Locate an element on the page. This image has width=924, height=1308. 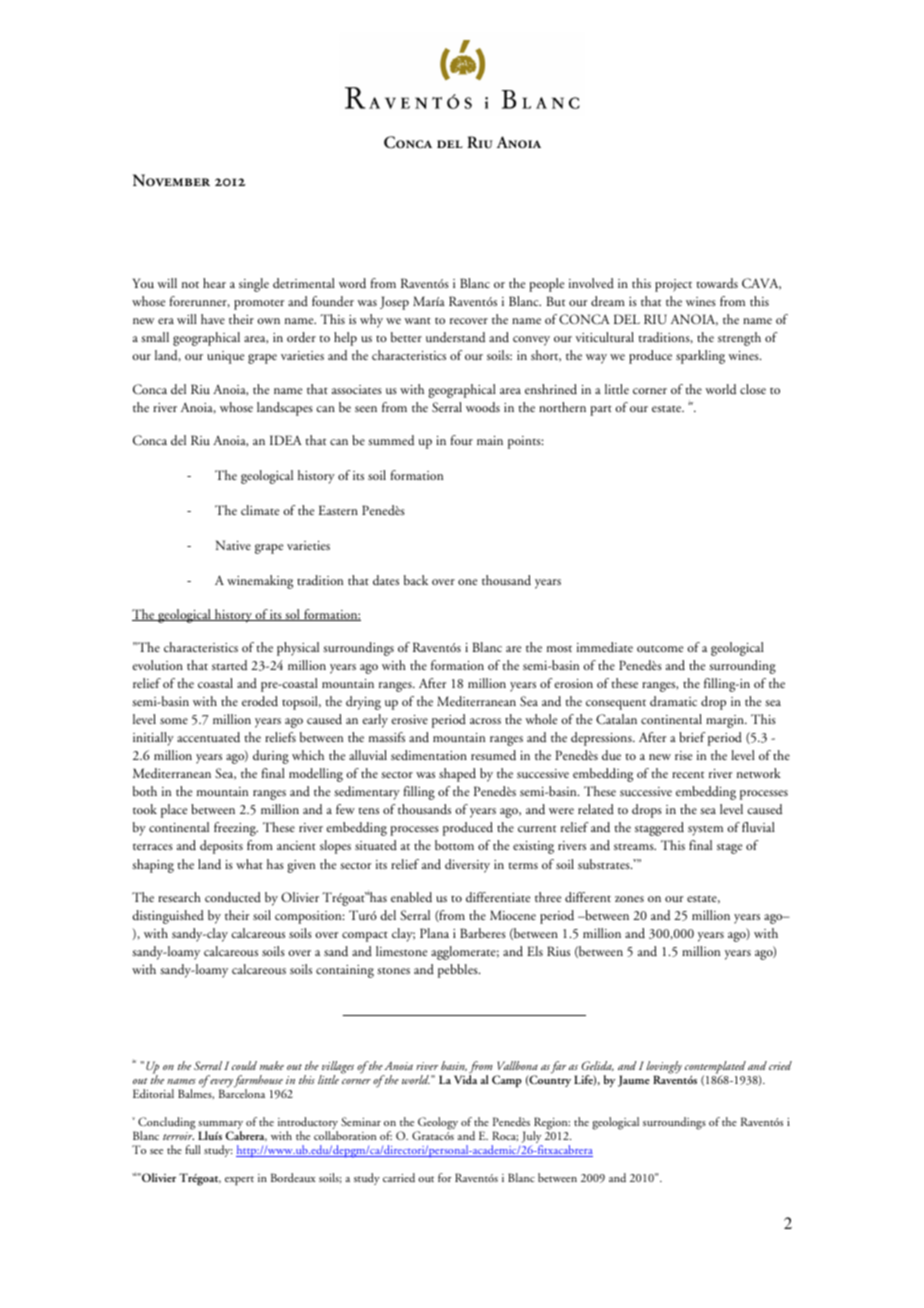
towards is located at coordinates (717, 283).
